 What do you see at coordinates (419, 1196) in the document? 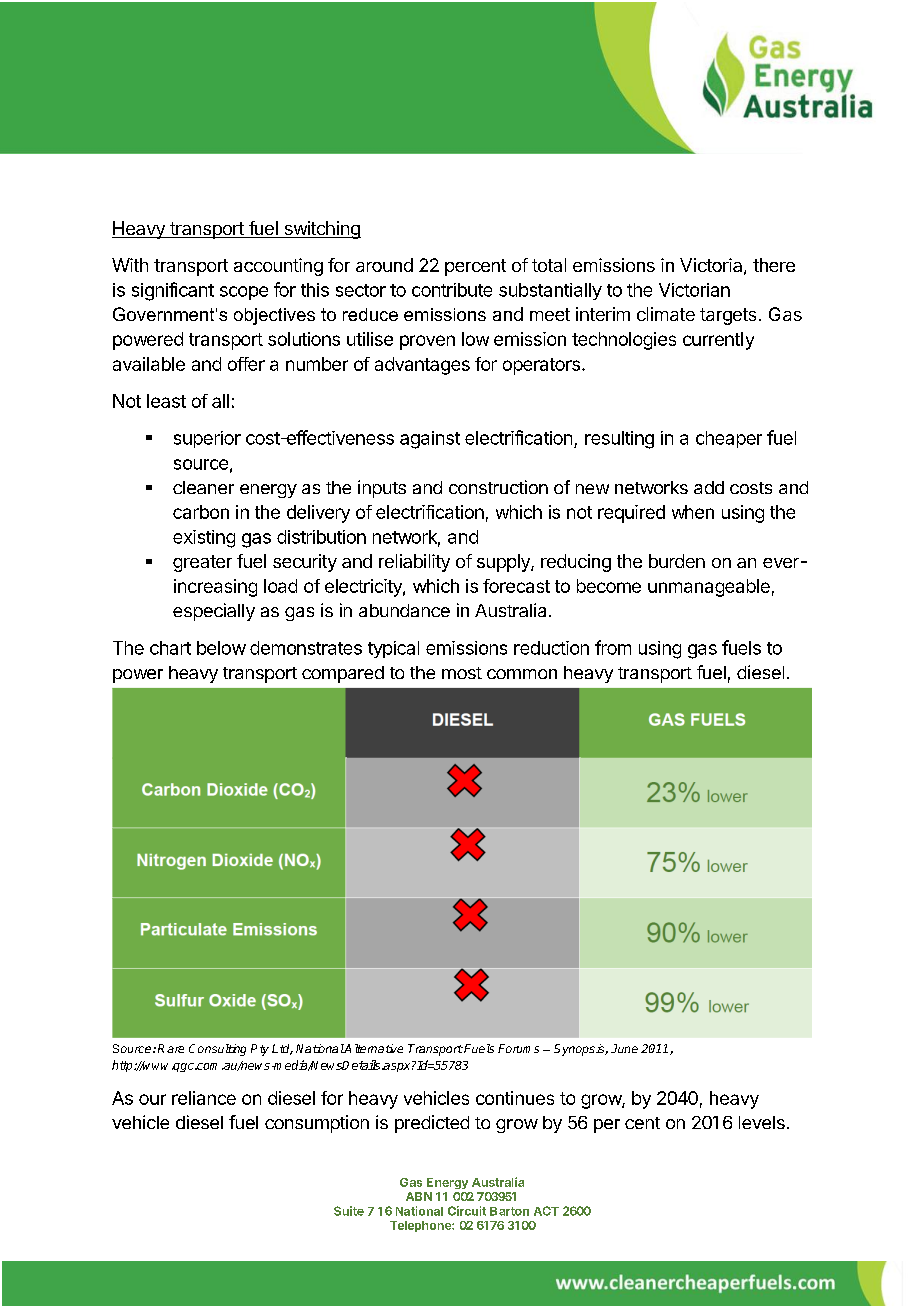
I see `ABN` at bounding box center [419, 1196].
